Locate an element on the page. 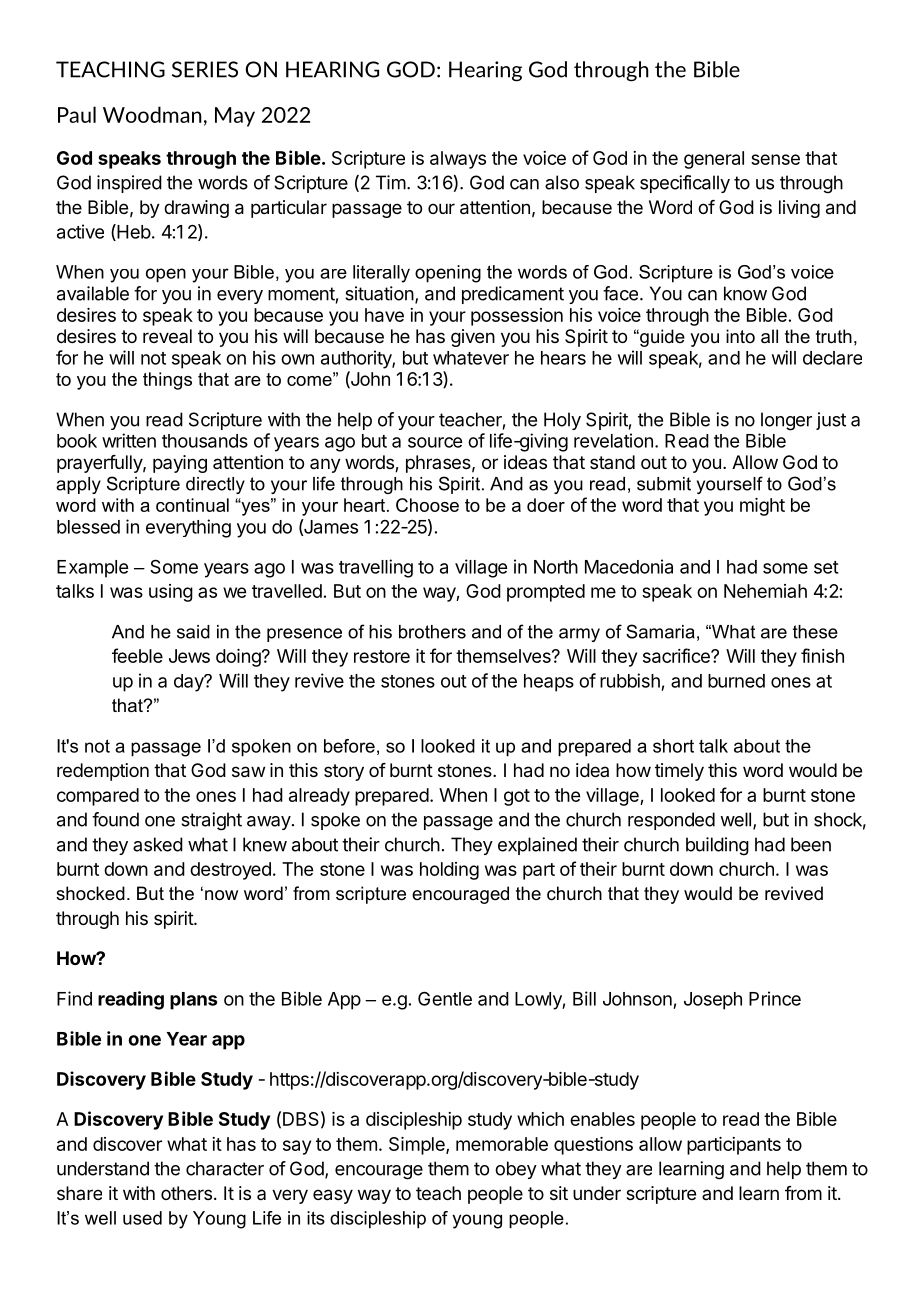 Image resolution: width=924 pixels, height=1308 pixels. Simple is located at coordinates (418, 1146).
